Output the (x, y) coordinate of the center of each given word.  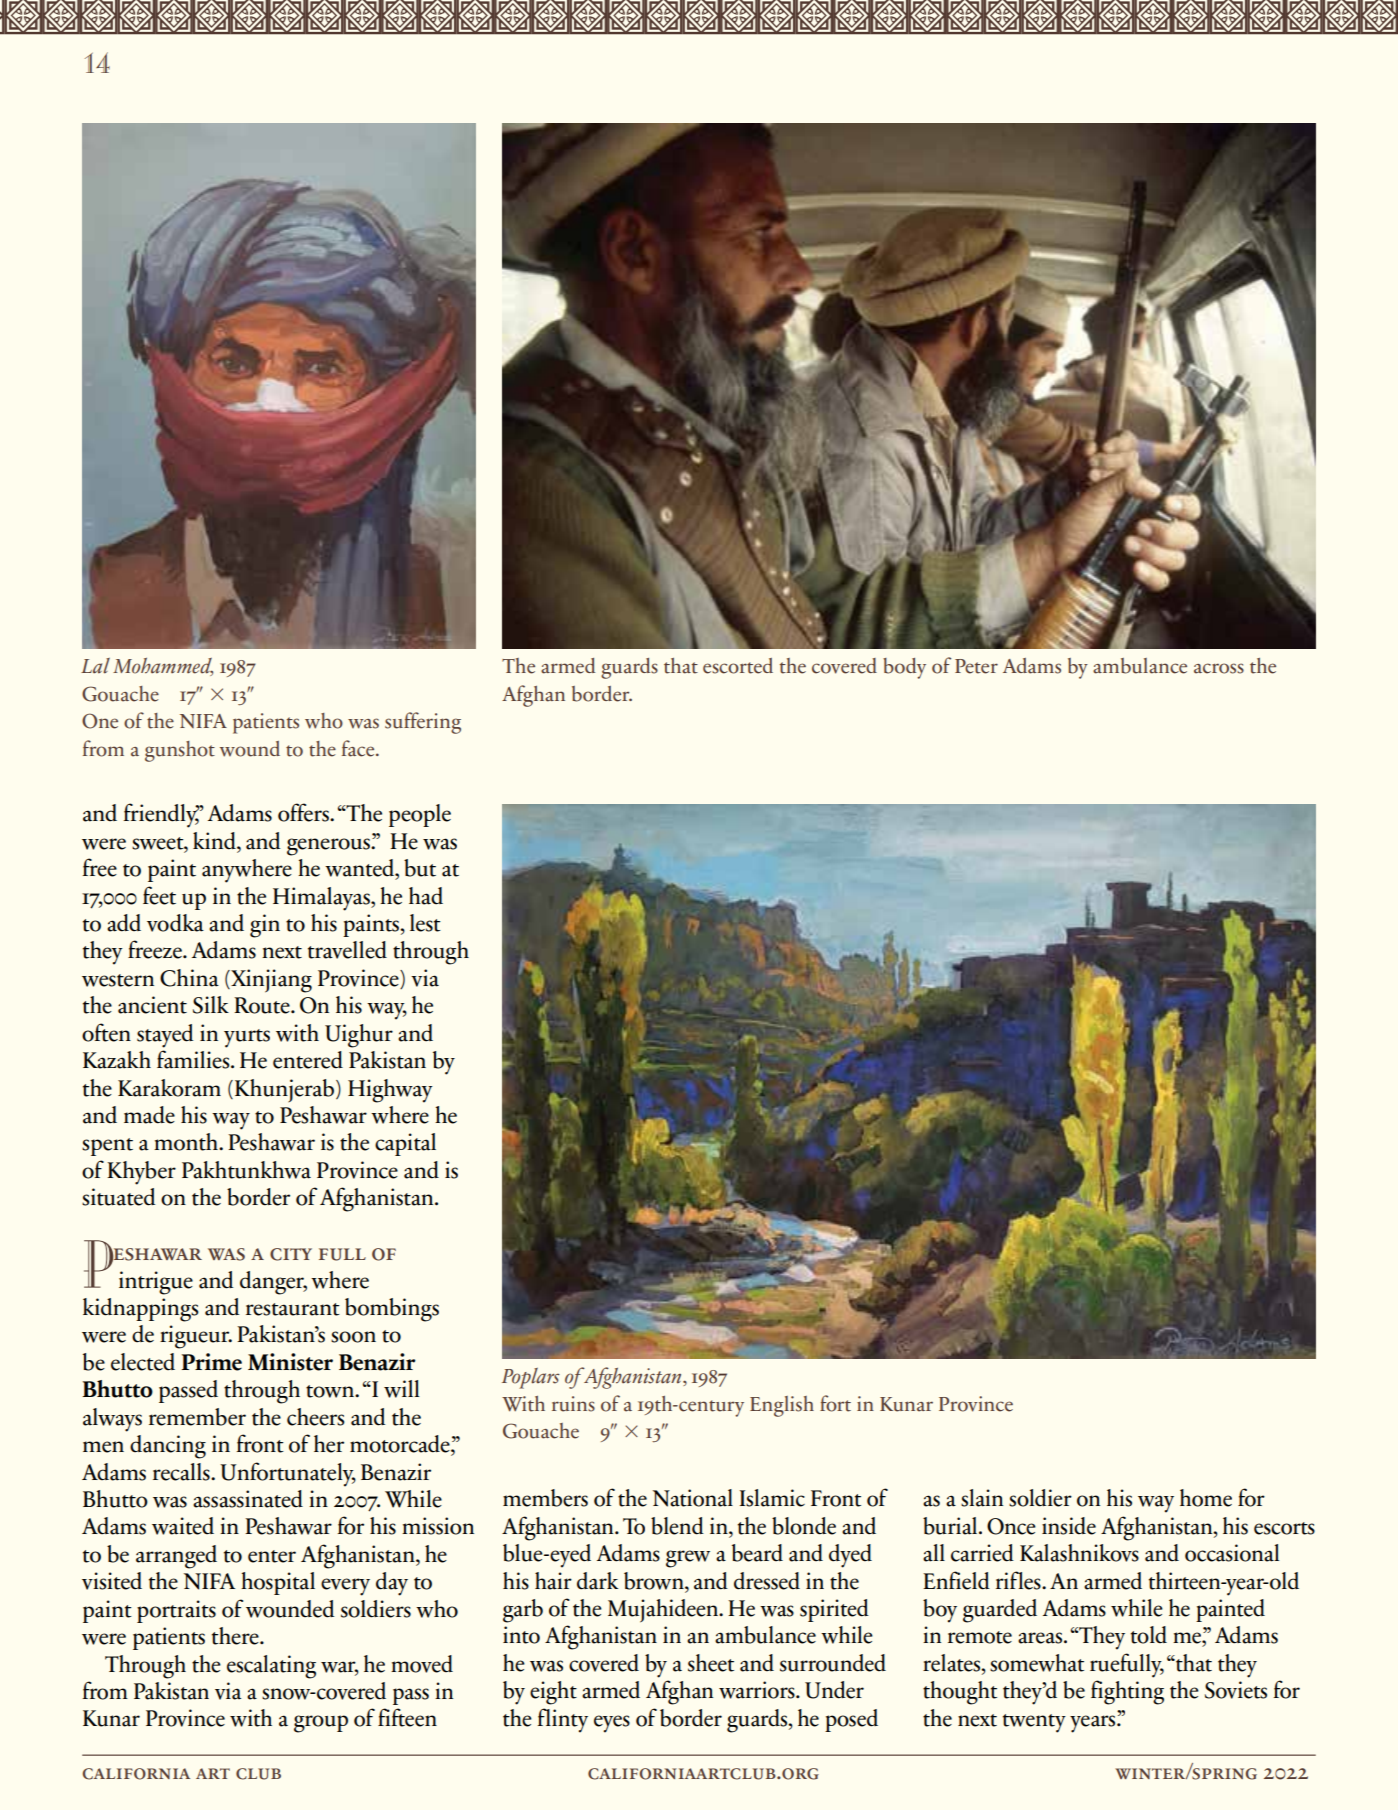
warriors (758, 1690)
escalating (271, 1667)
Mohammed (163, 667)
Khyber (141, 1173)
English (782, 1406)
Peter (976, 666)
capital (405, 1144)
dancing (168, 1447)
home (1206, 1498)
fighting (1127, 1692)
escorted (738, 666)
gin (265, 926)
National (693, 1498)
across (1219, 668)
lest (425, 923)
